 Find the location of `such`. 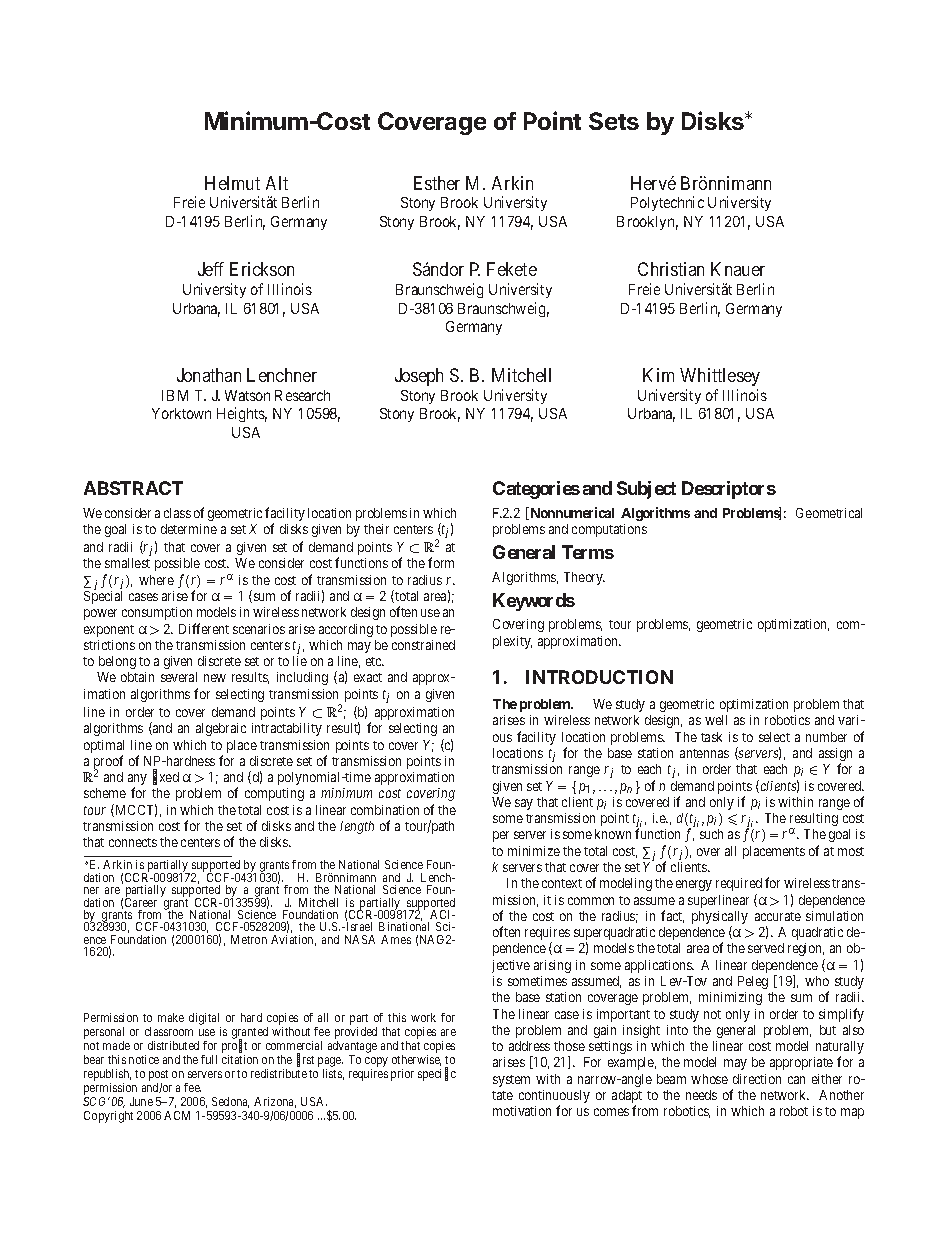

such is located at coordinates (711, 834).
